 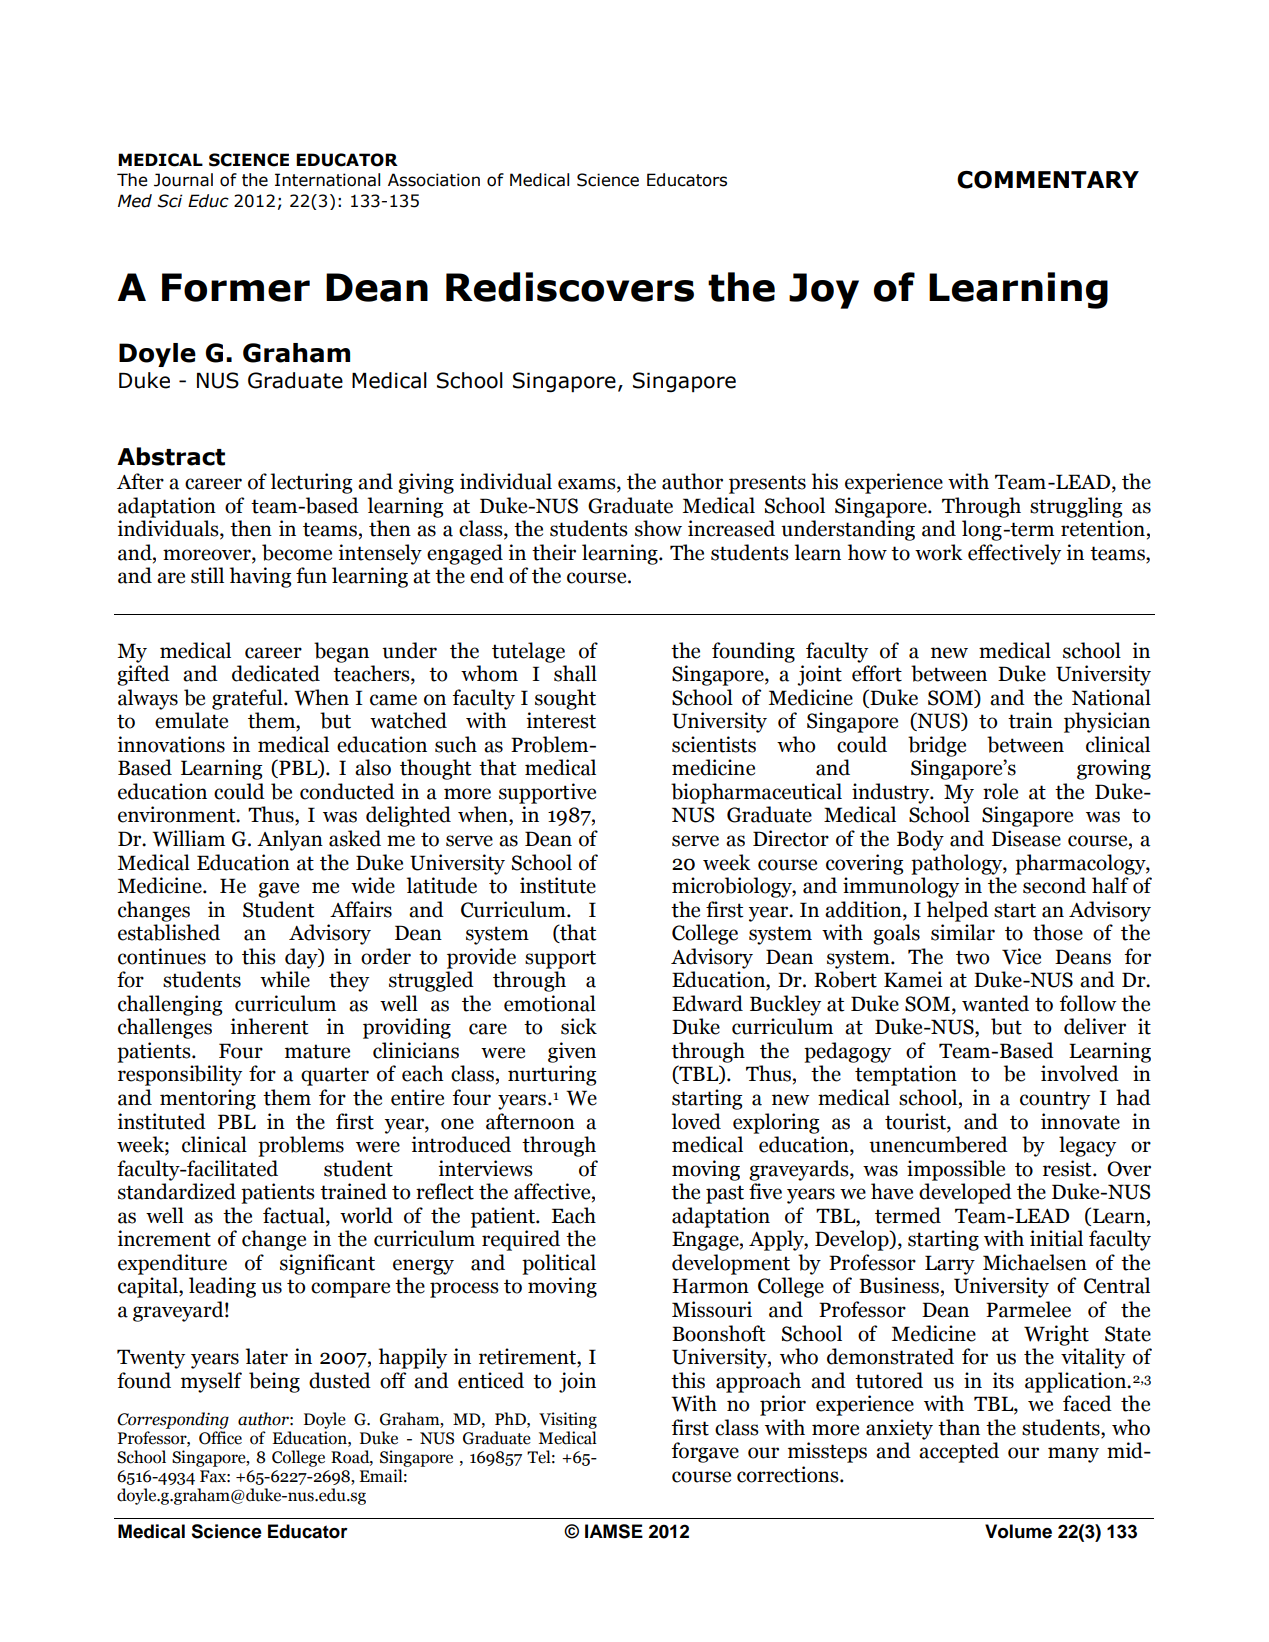 What do you see at coordinates (1048, 180) in the page?
I see `COMMENTARY` at bounding box center [1048, 180].
